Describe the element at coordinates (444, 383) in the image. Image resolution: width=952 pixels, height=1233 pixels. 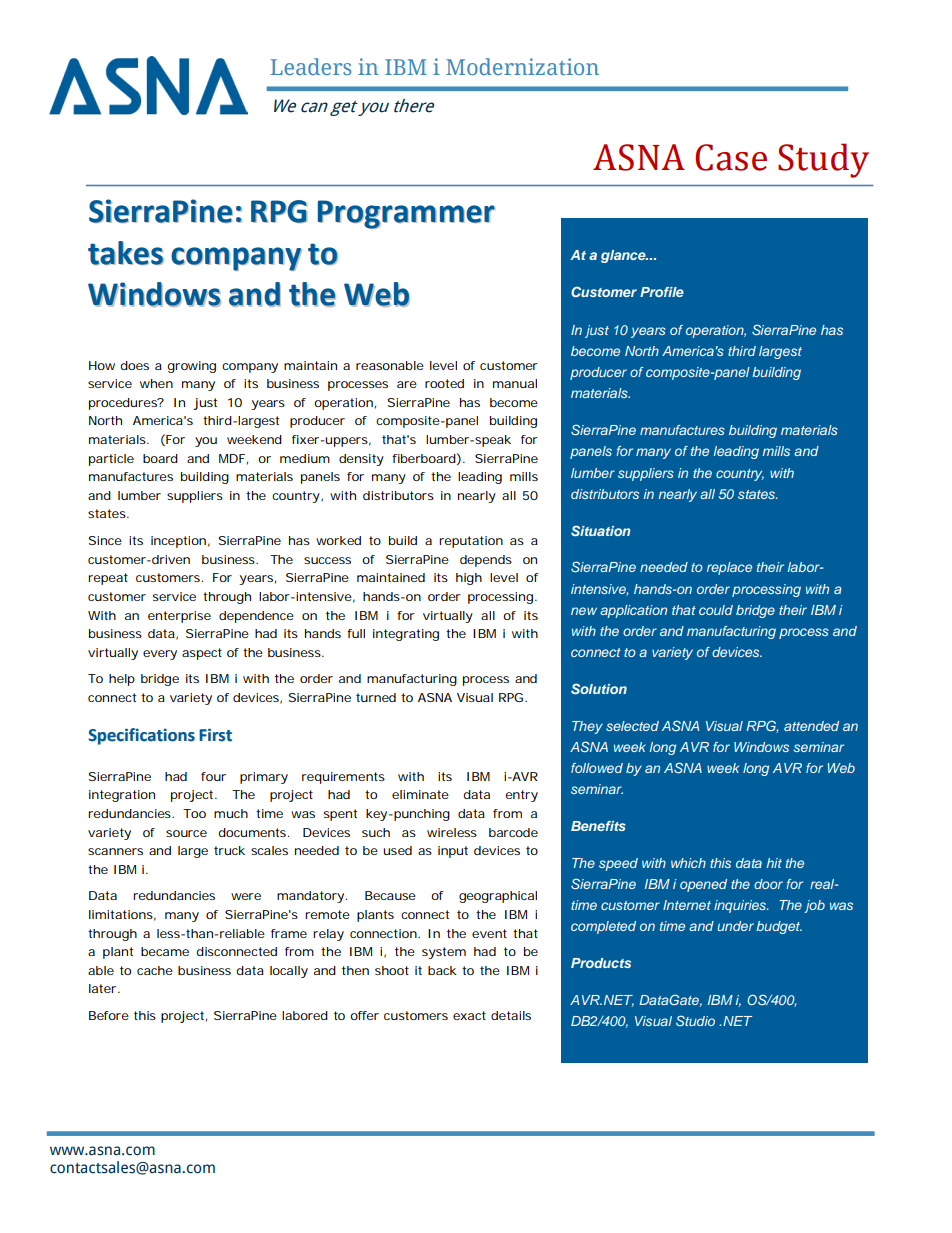
I see `rooted` at that location.
